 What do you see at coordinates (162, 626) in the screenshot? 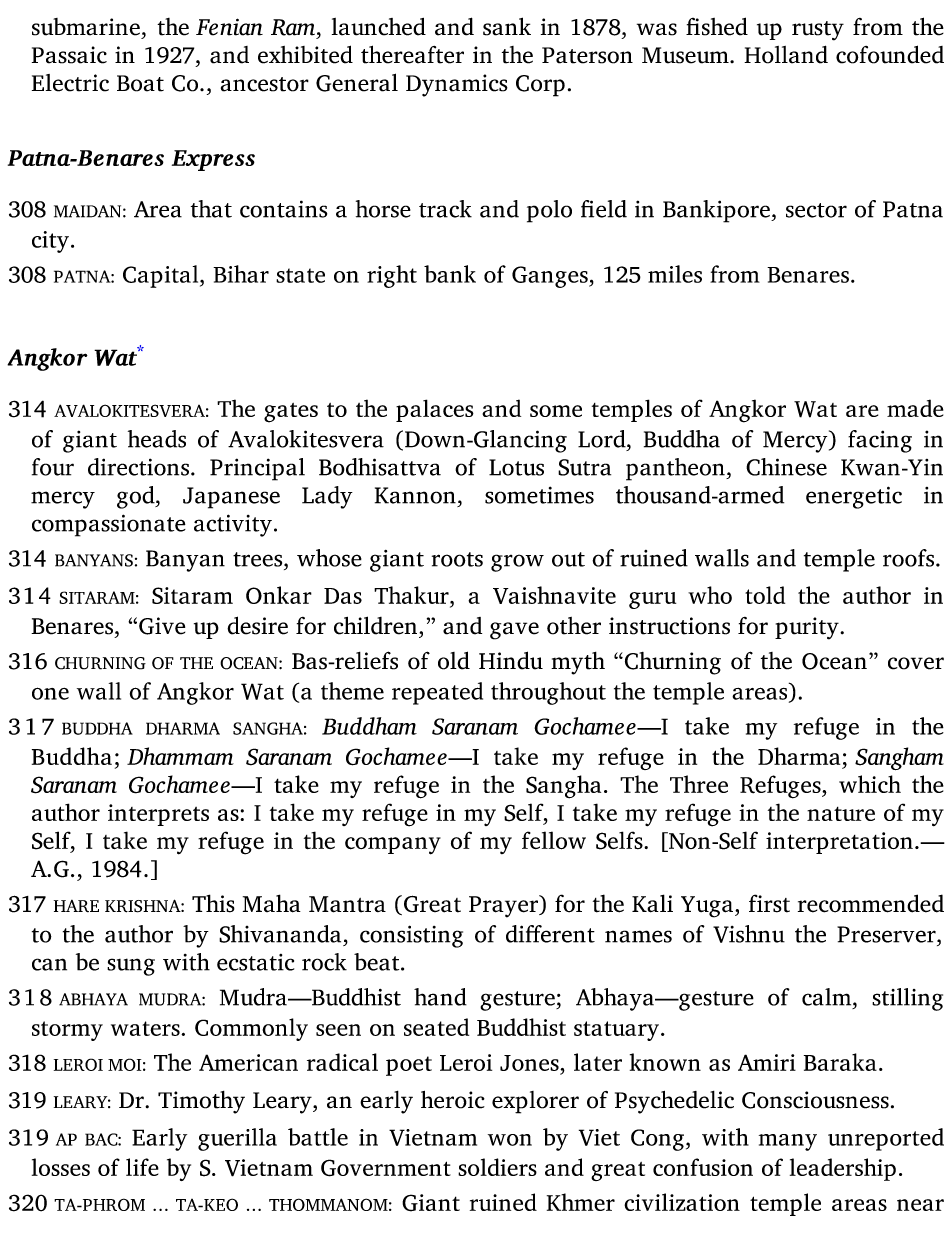
I see `Give` at bounding box center [162, 626].
